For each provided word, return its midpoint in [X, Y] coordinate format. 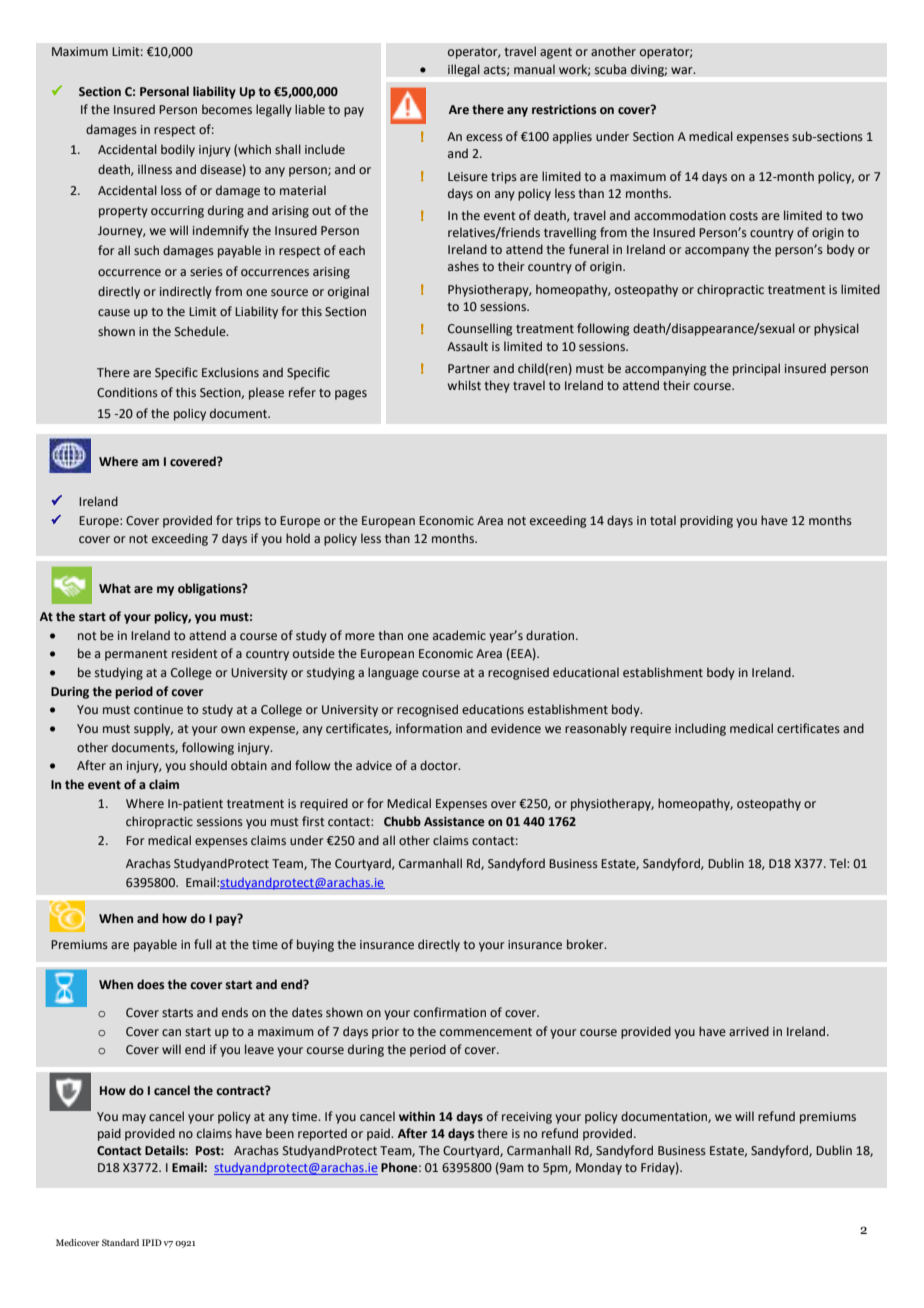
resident [195, 653]
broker [586, 944]
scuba [610, 69]
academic [459, 635]
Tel [839, 863]
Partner [469, 368]
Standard [120, 1242]
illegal [464, 70]
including [700, 729]
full [203, 944]
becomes [227, 109]
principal [756, 369]
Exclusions [230, 372]
